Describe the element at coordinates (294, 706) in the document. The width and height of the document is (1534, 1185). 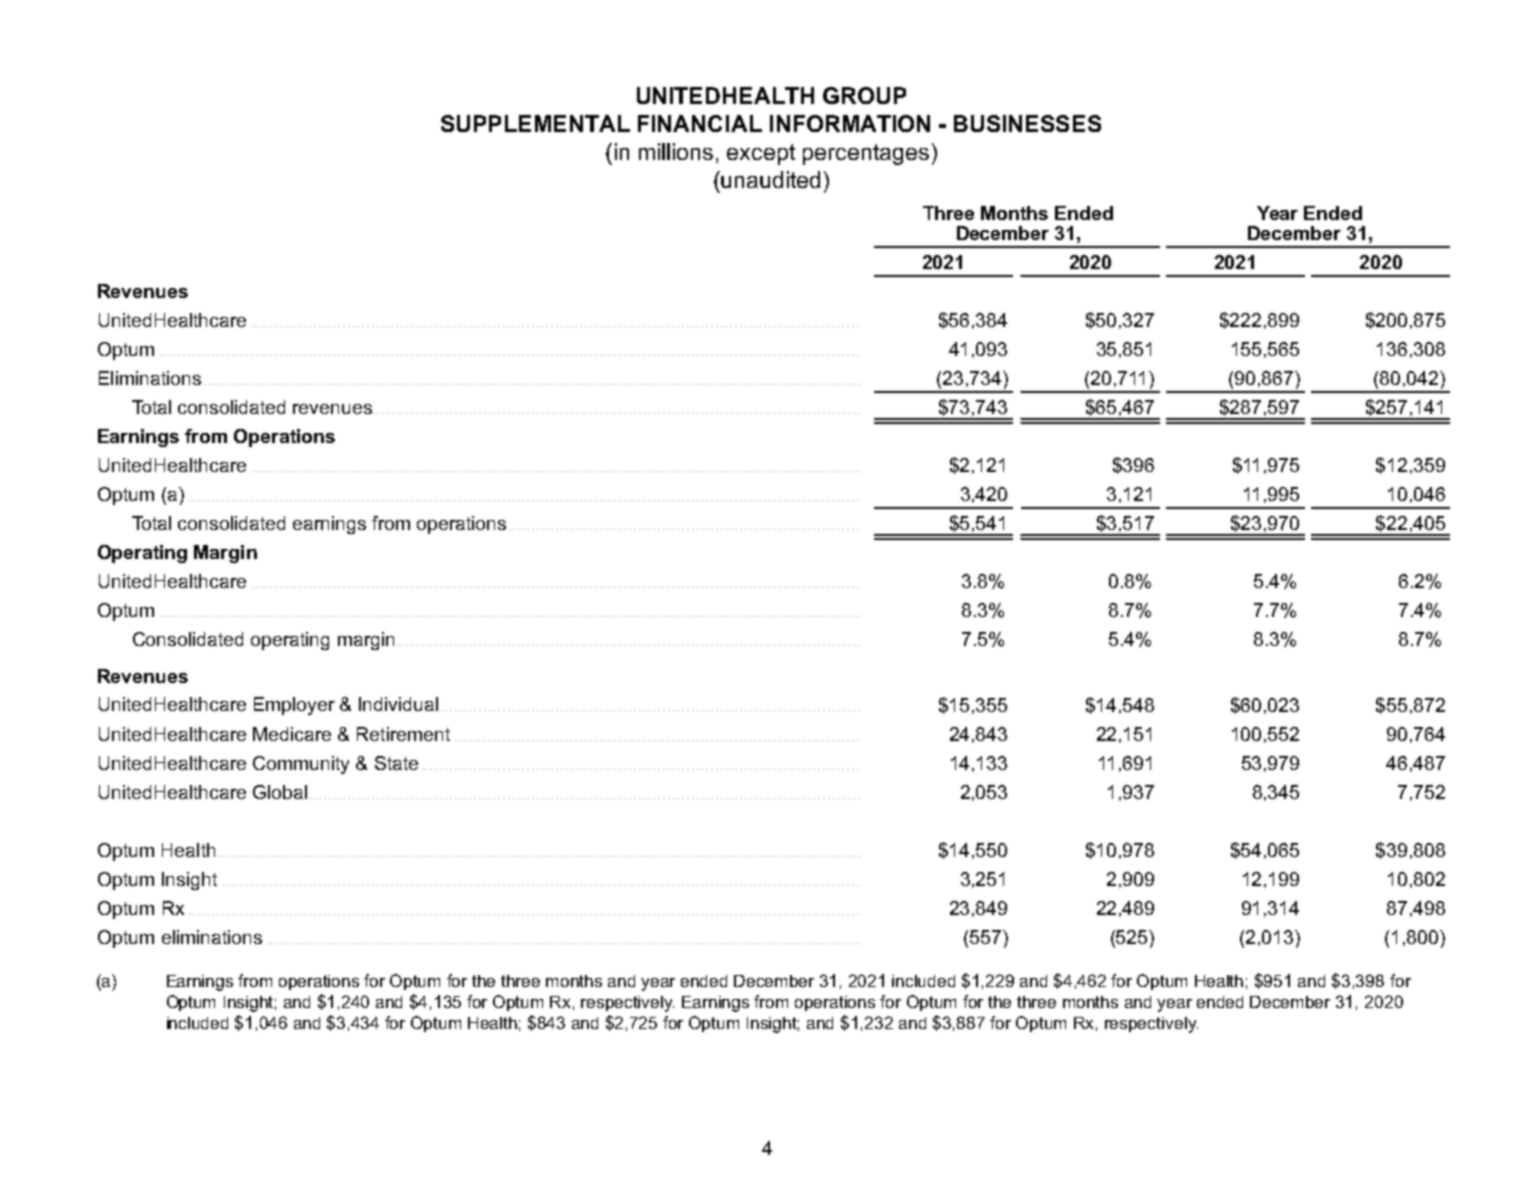
I see `Employer` at that location.
